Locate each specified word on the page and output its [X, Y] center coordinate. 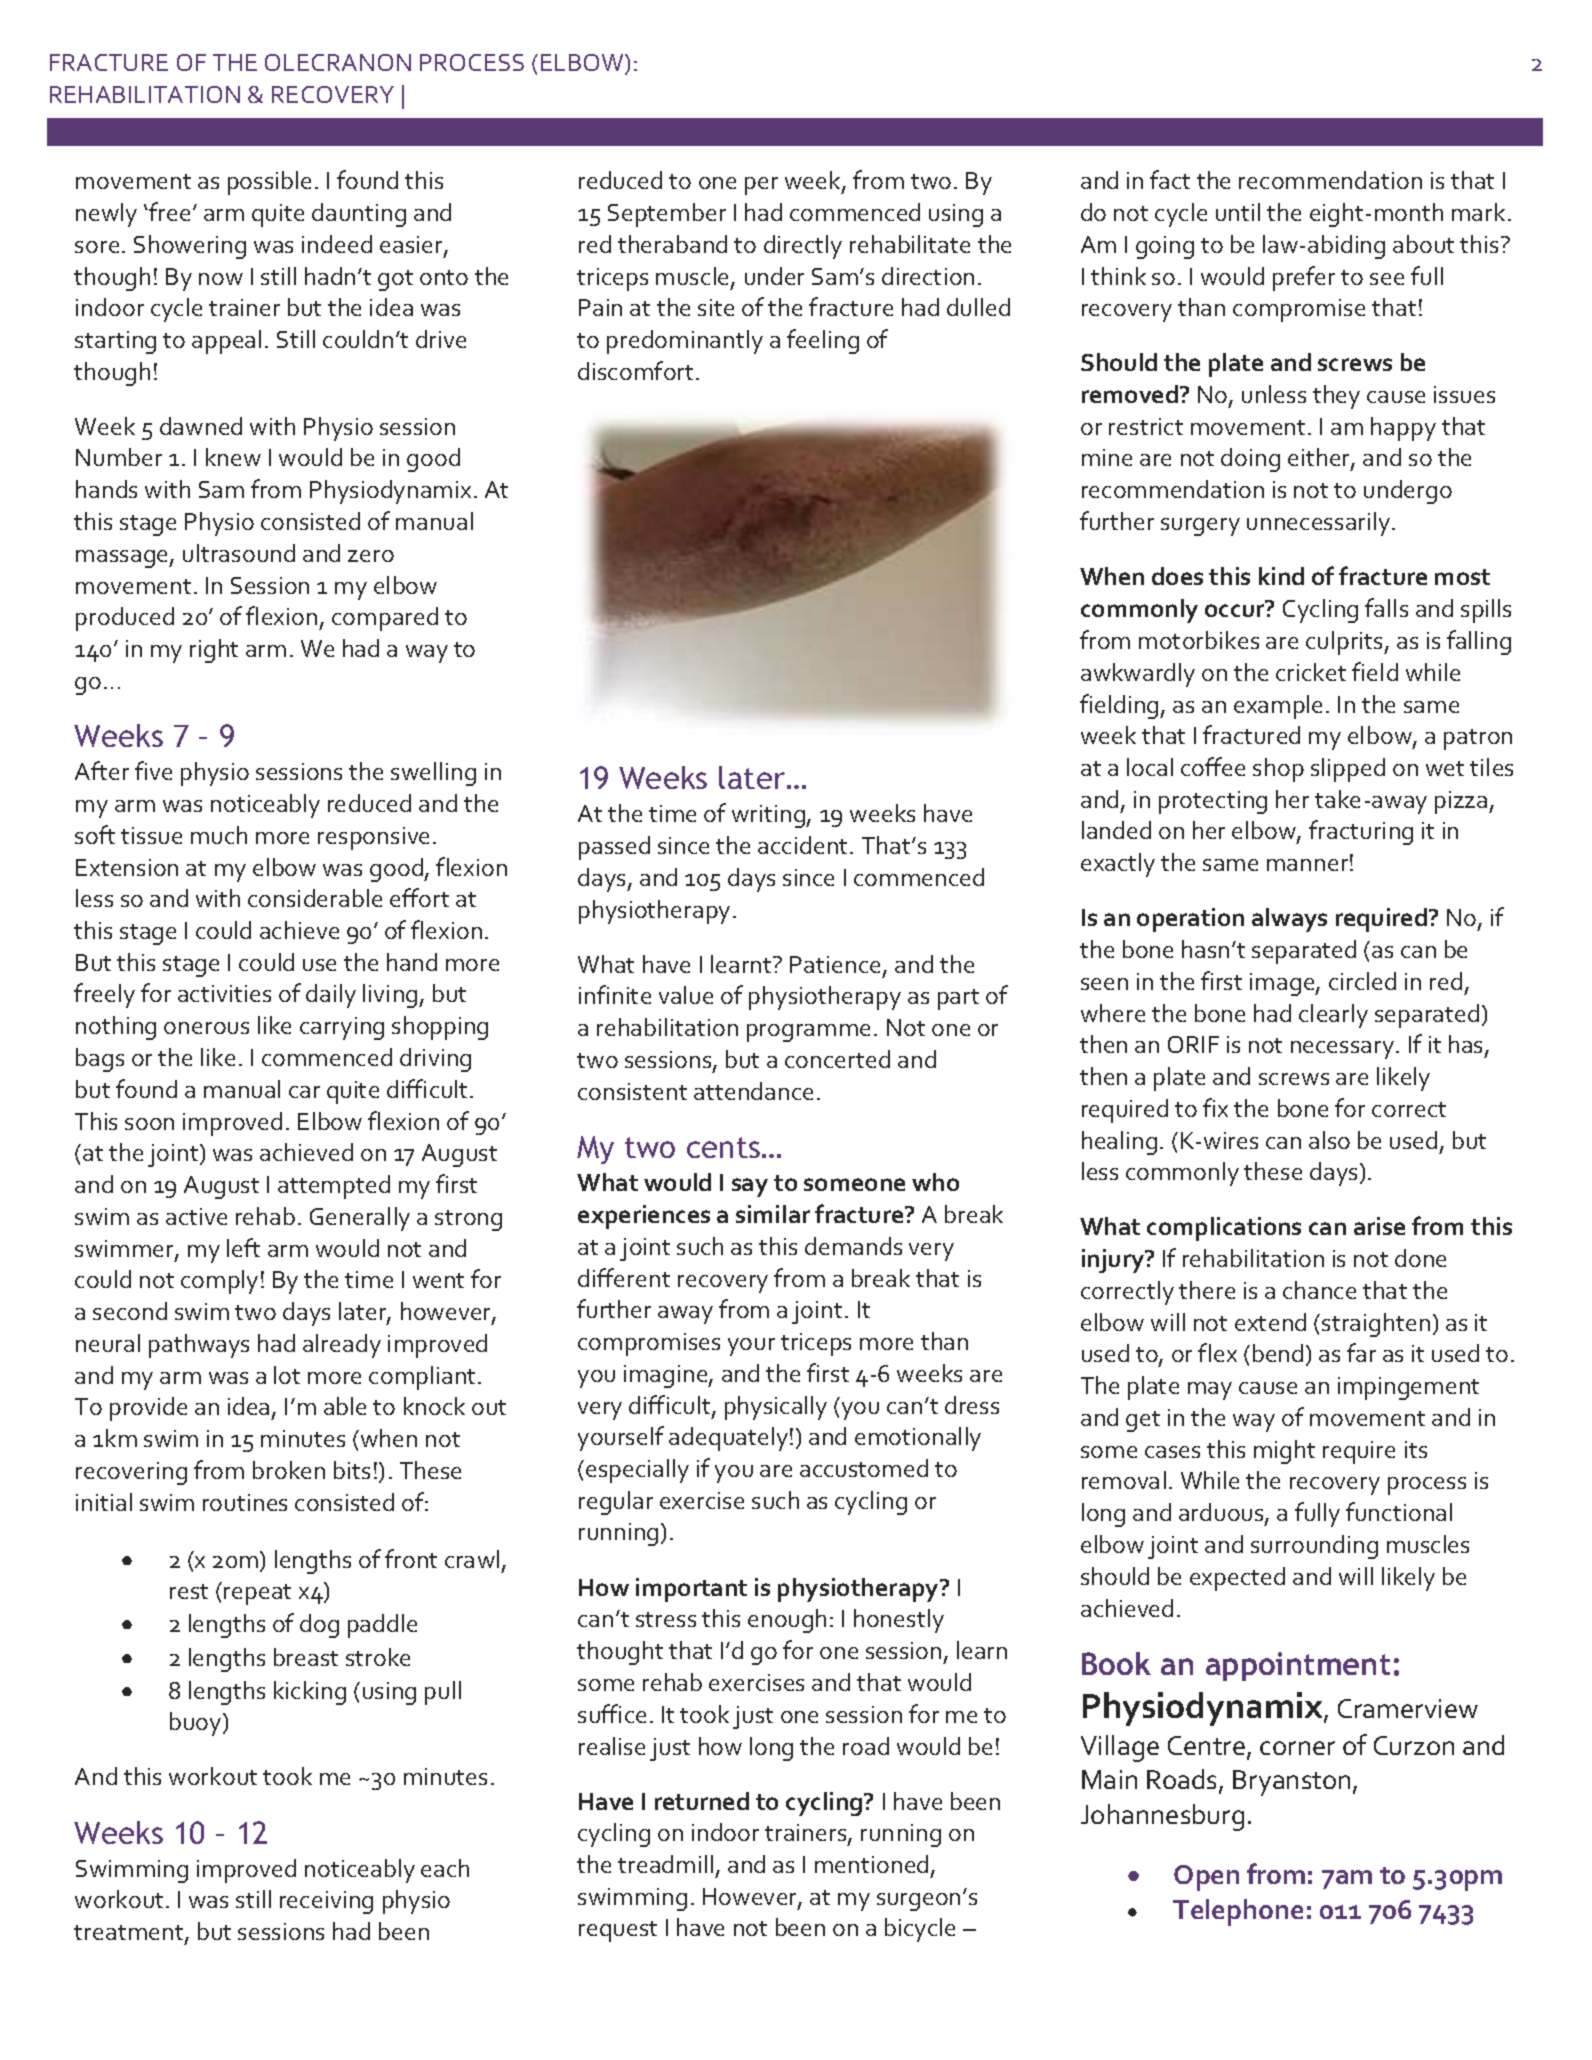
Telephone [1238, 1912]
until [1238, 212]
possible [269, 183]
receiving [326, 1902]
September [667, 215]
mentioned [871, 1864]
